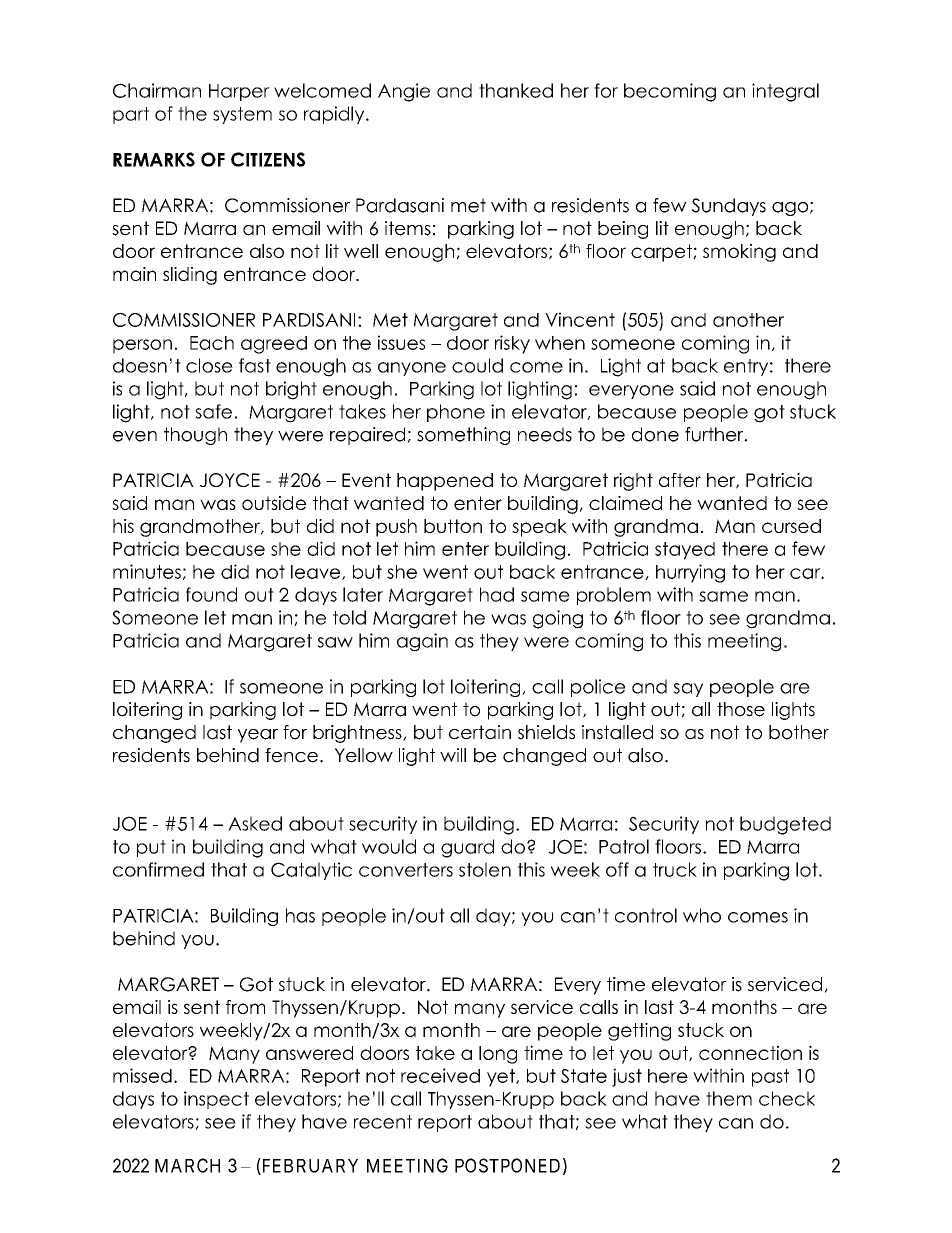  Describe the element at coordinates (216, 1100) in the document. I see `inspect` at that location.
